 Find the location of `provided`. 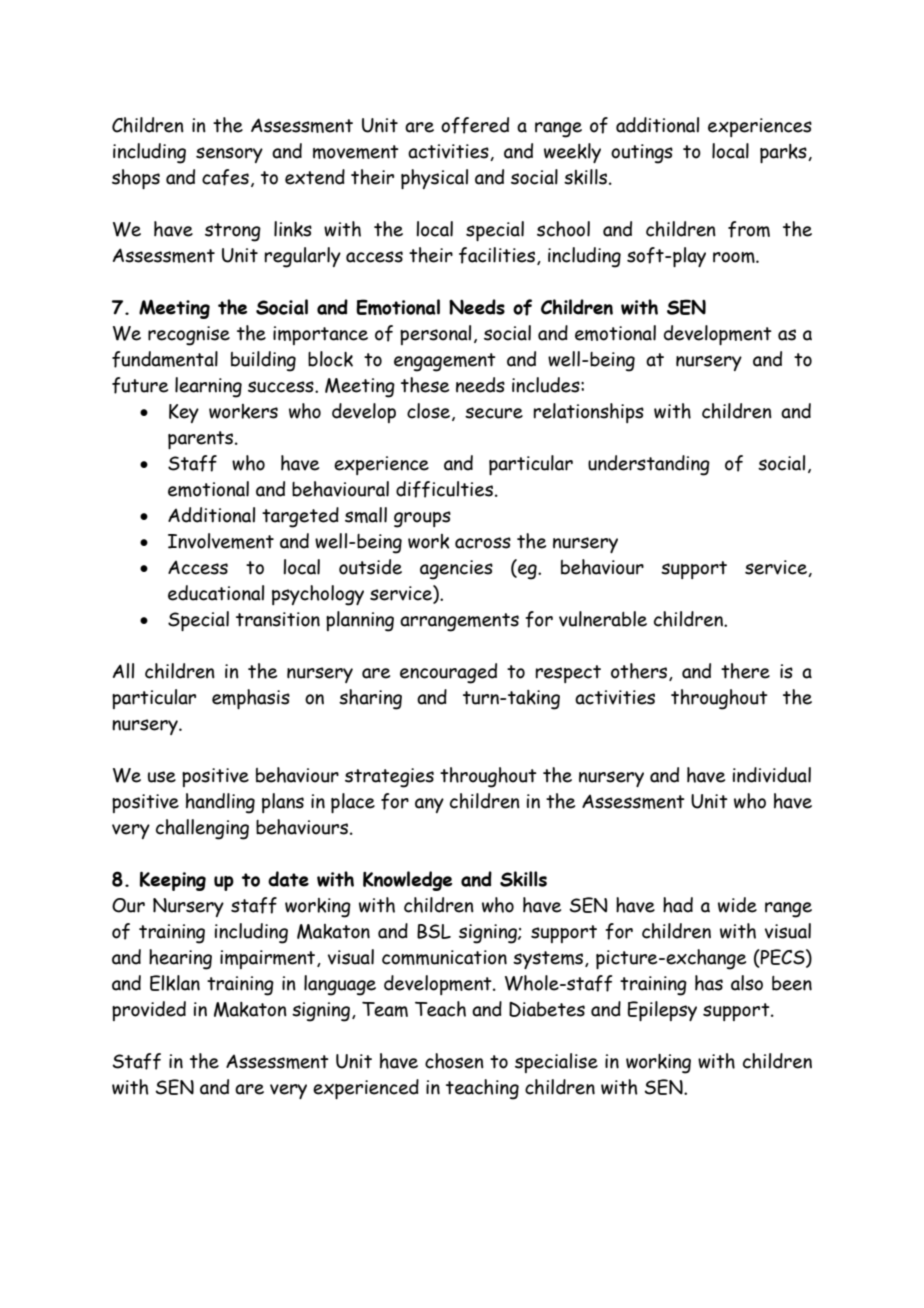

provided is located at coordinates (149, 1011).
